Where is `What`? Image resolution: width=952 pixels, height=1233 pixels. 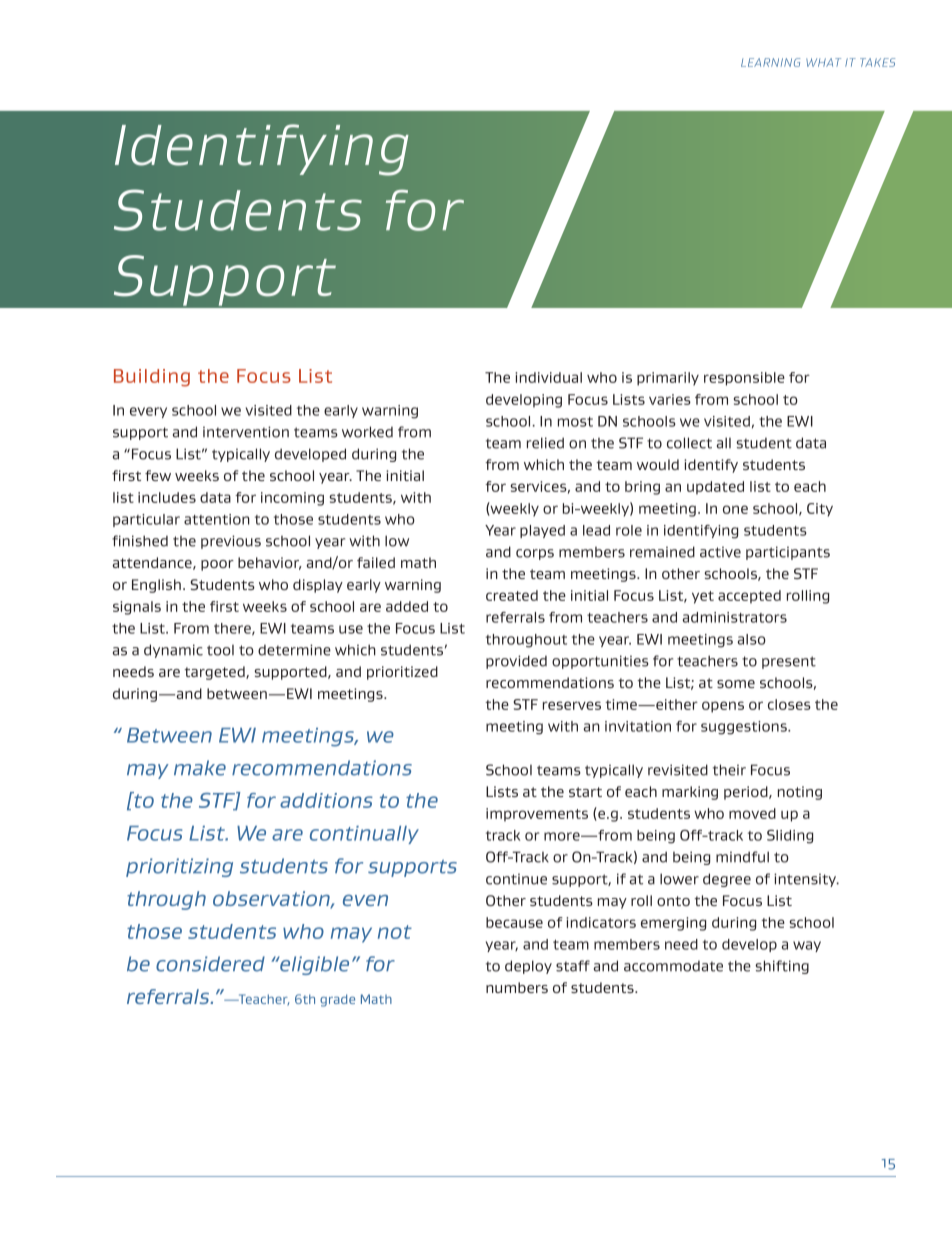
What is located at coordinates (823, 62).
